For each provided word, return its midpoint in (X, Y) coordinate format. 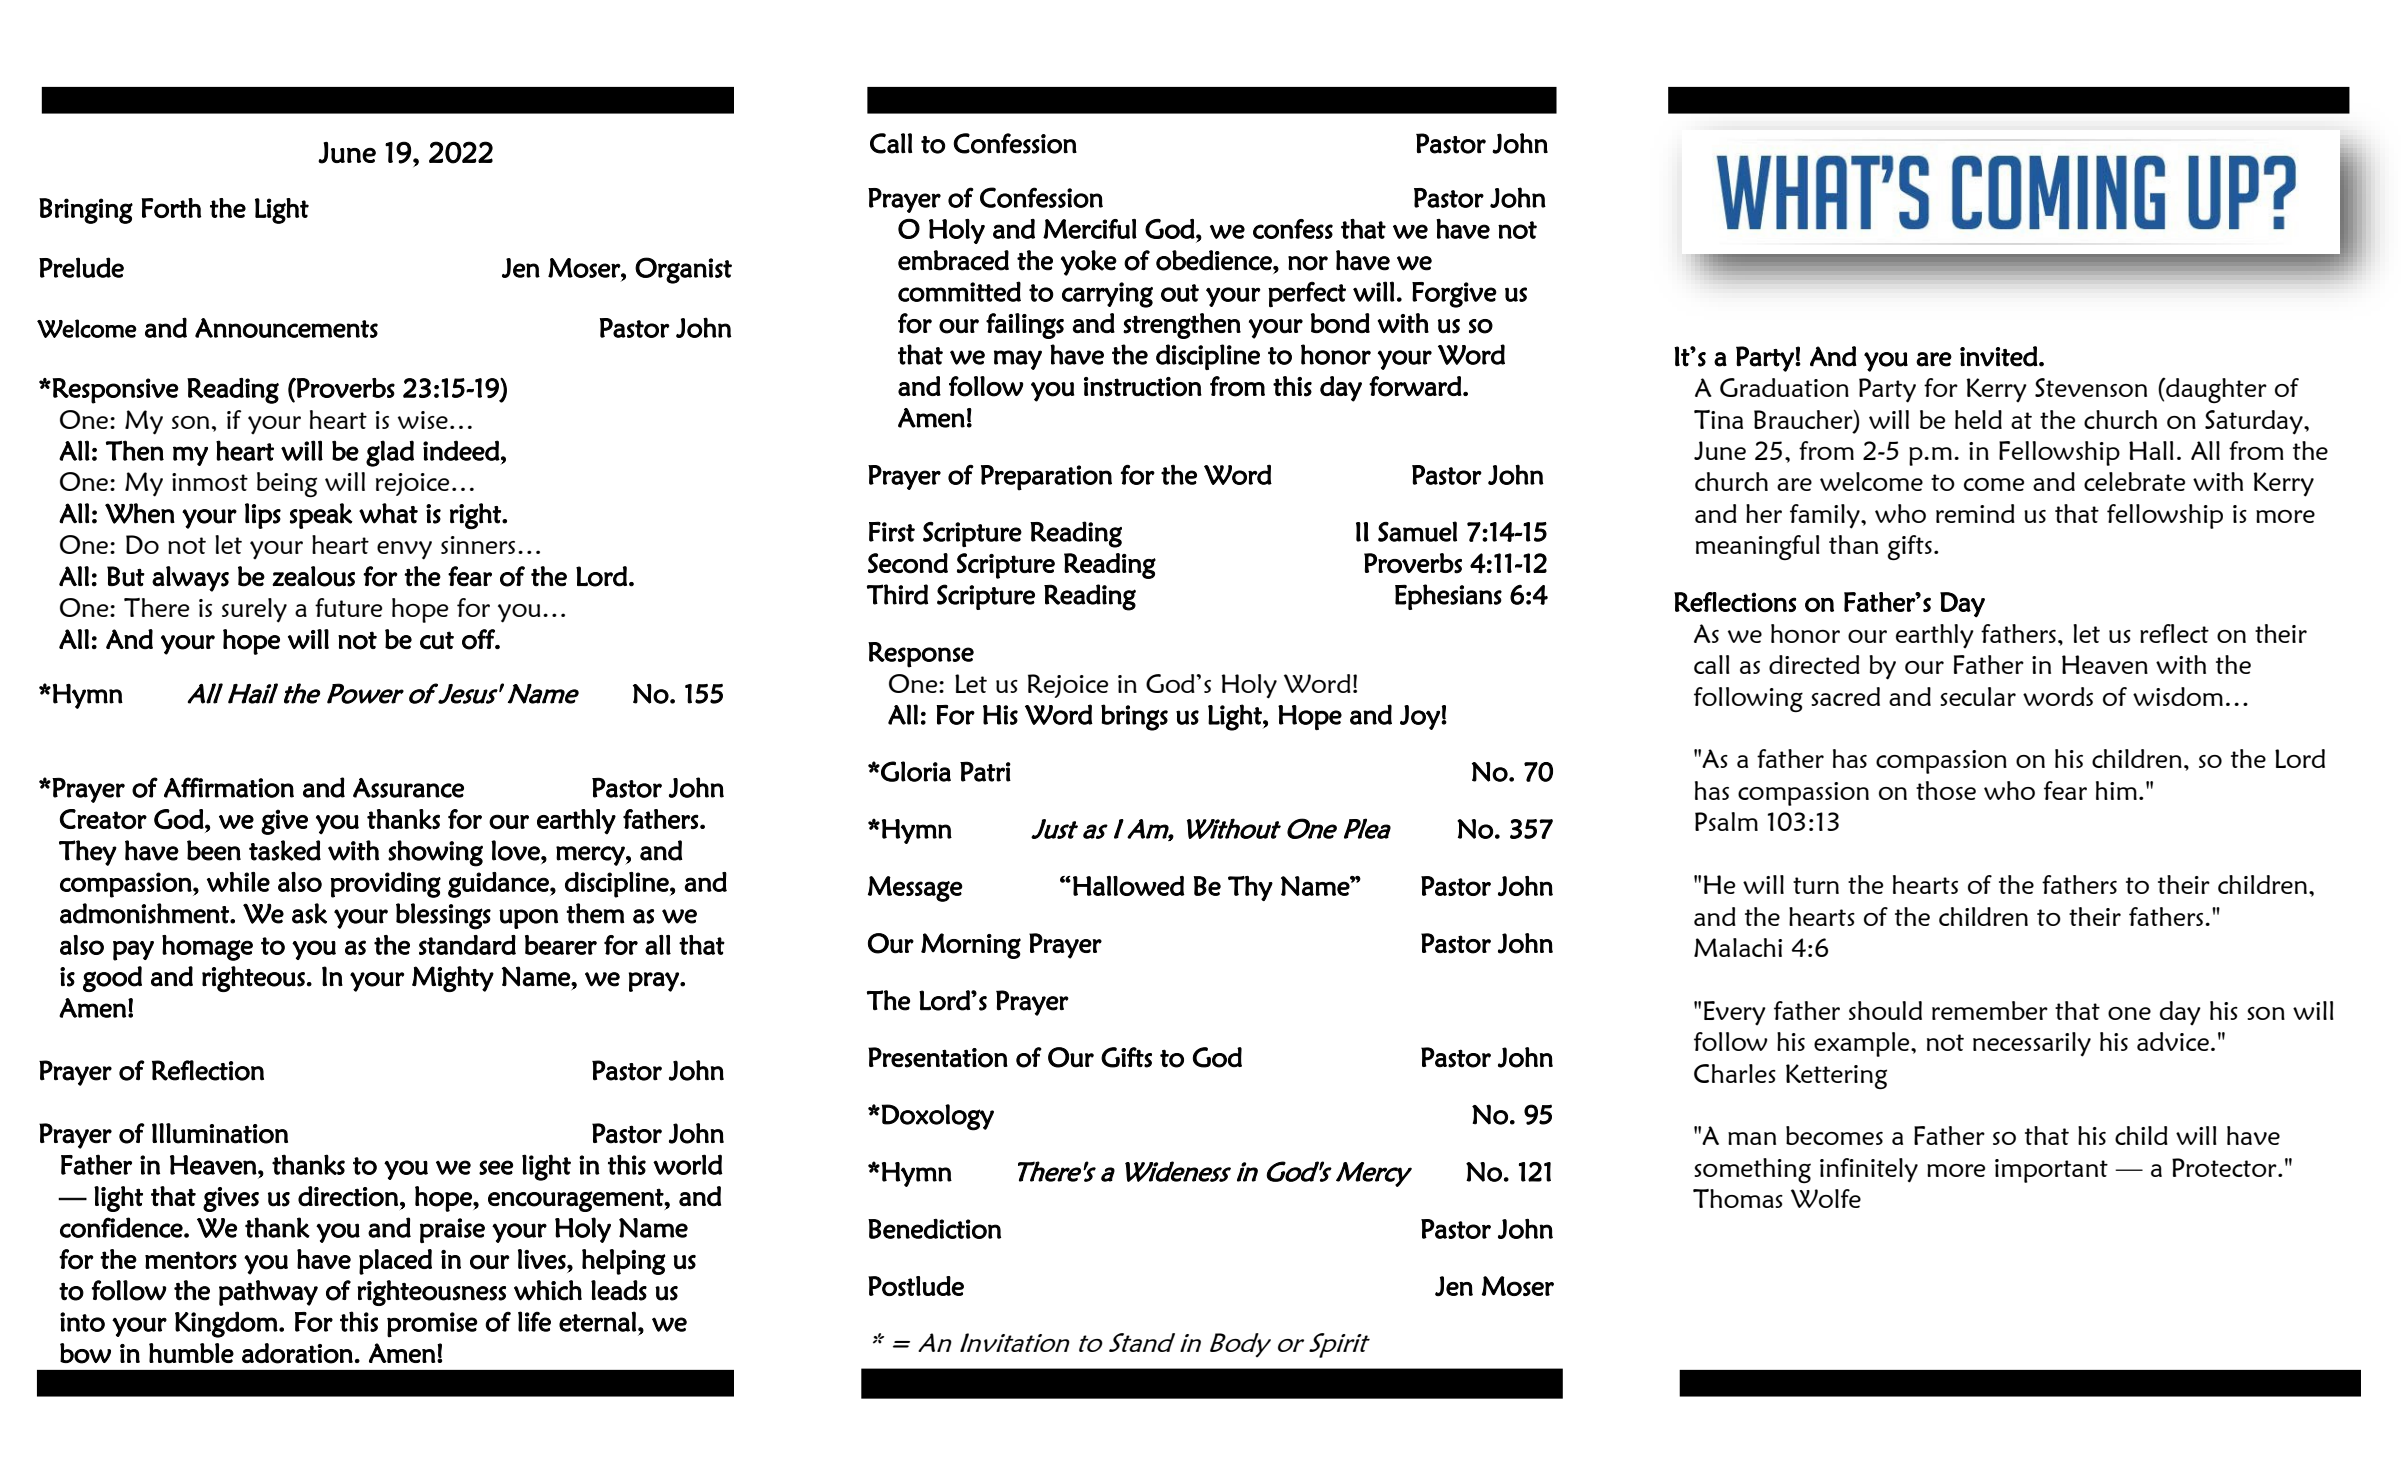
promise (432, 1325)
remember (1990, 1010)
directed (1814, 664)
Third (897, 594)
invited (1999, 356)
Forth (171, 208)
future (349, 607)
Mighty (453, 979)
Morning (971, 946)
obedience (1215, 260)
